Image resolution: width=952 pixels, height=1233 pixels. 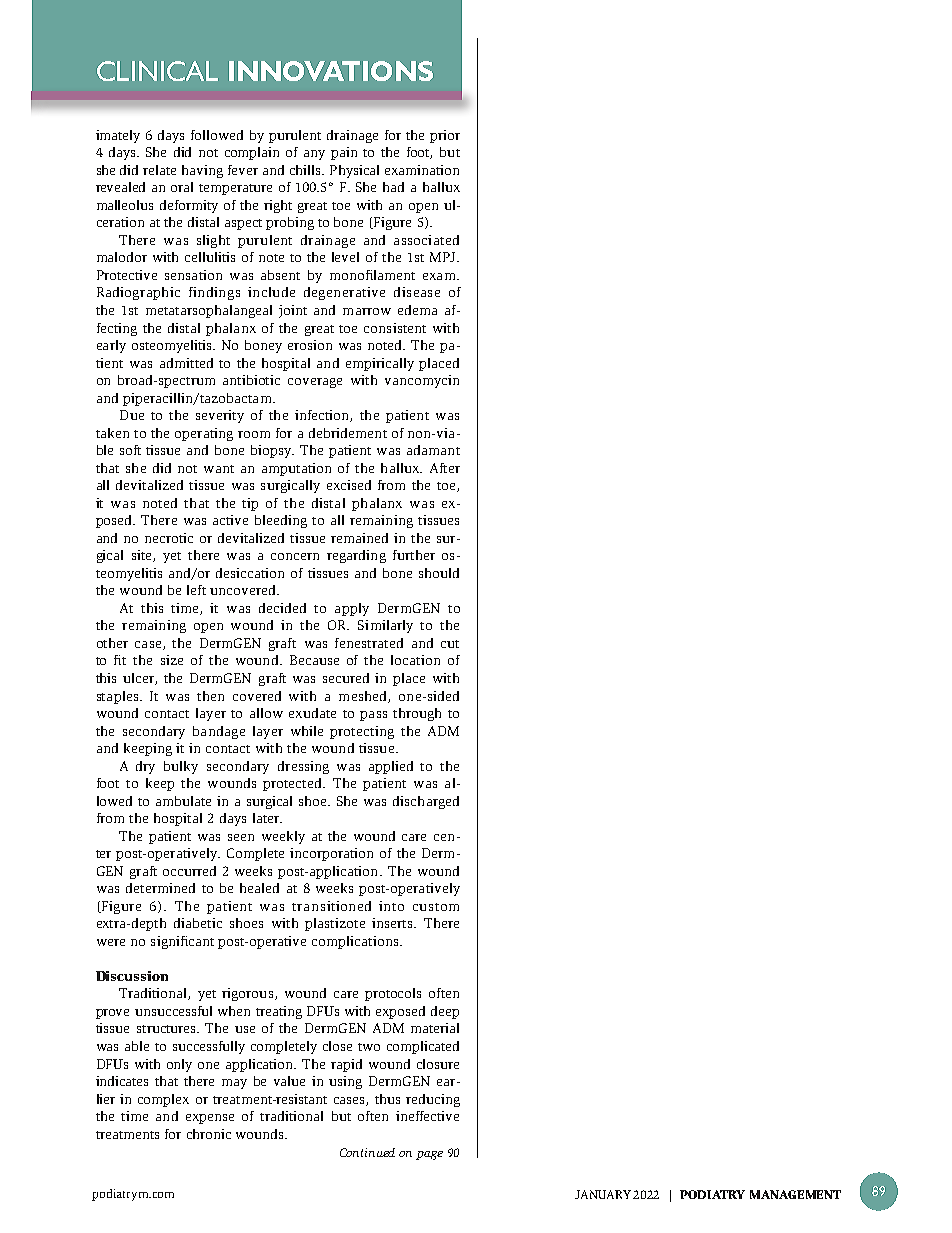 I want to click on chronic, so click(x=209, y=1134).
